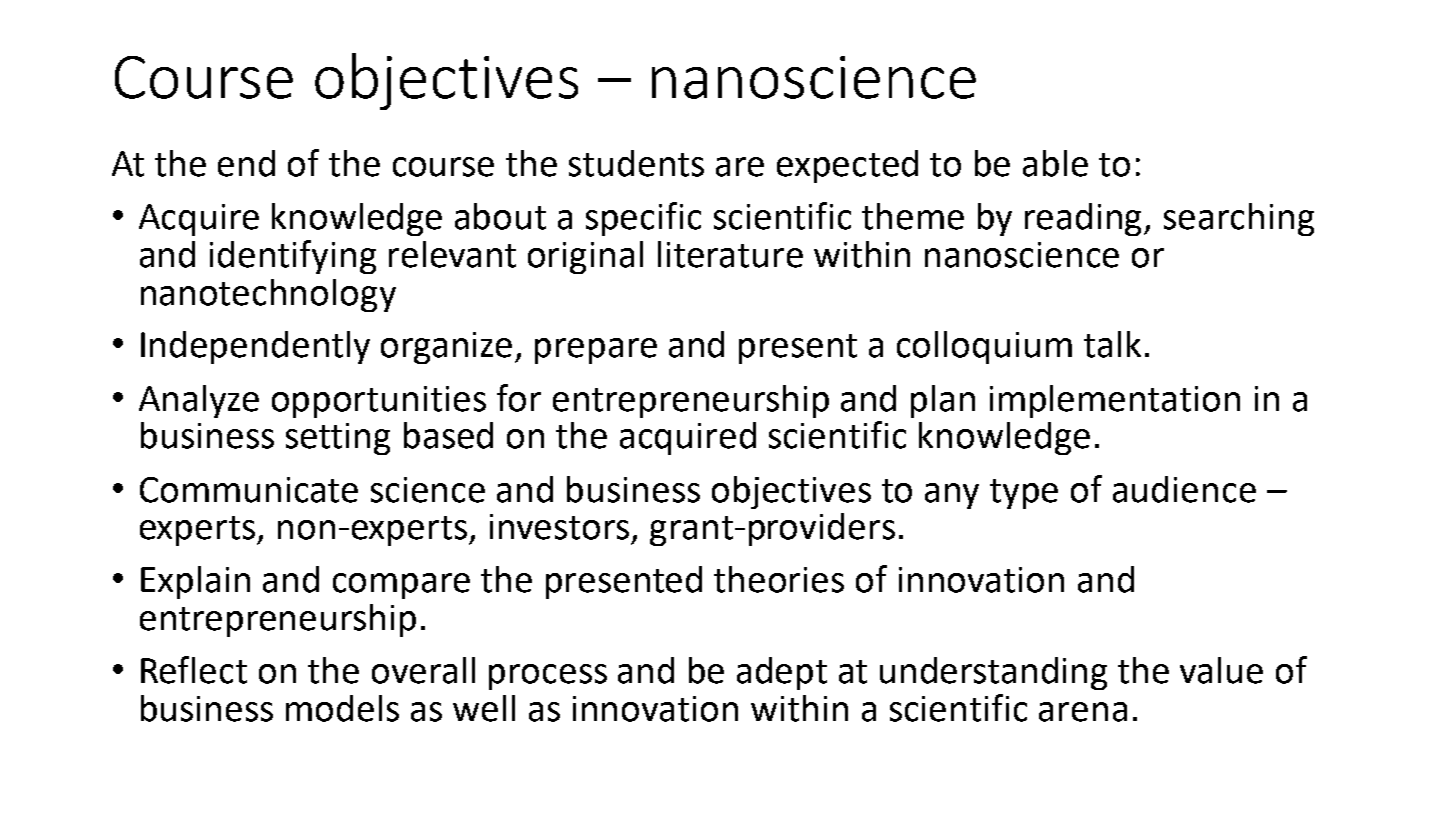 This image has height=819, width=1456. I want to click on about, so click(500, 216).
